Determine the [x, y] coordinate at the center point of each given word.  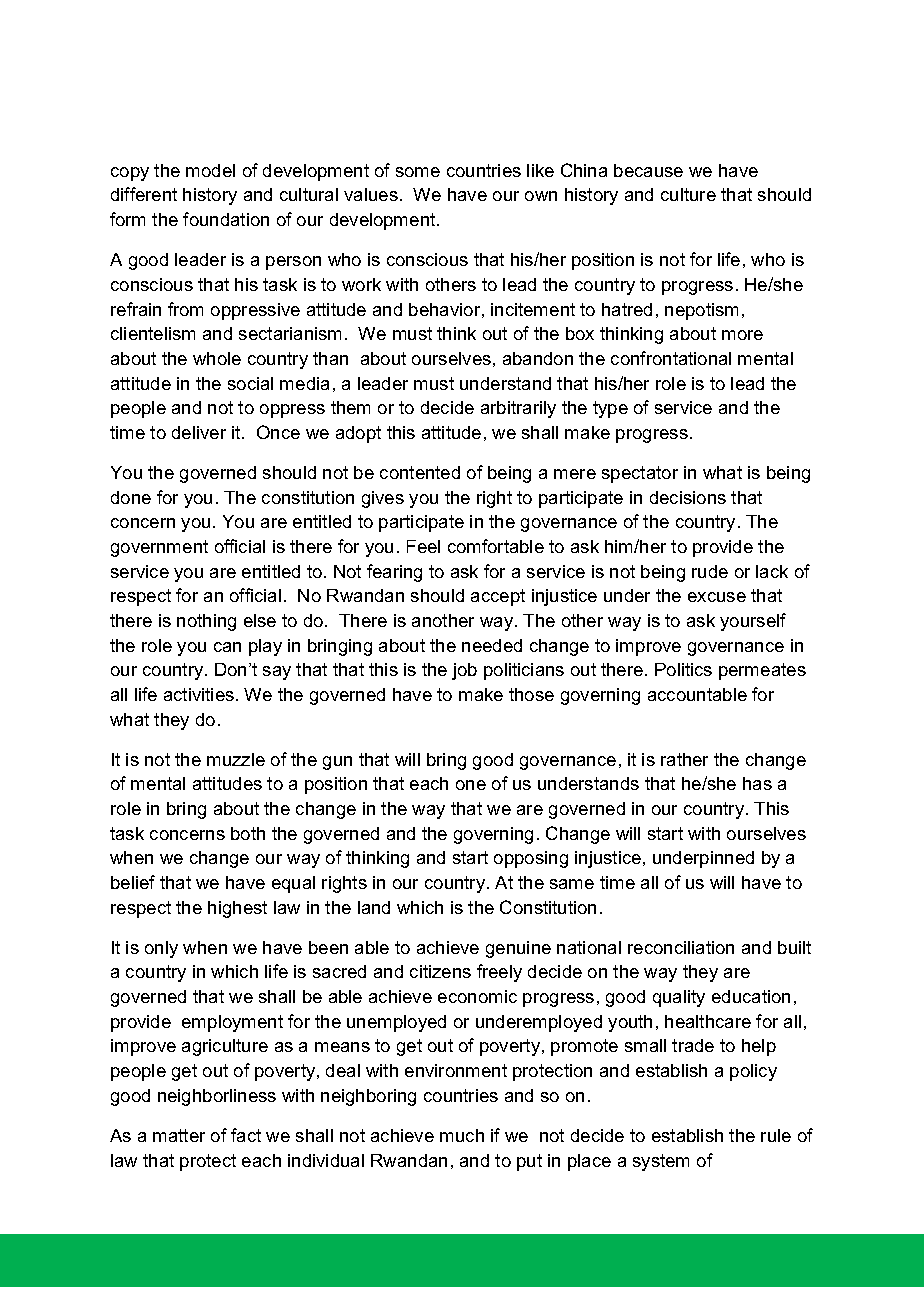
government [159, 548]
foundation [226, 219]
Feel [423, 546]
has [757, 783]
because [648, 170]
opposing [531, 859]
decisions [688, 497]
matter [179, 1135]
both [248, 833]
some [418, 172]
